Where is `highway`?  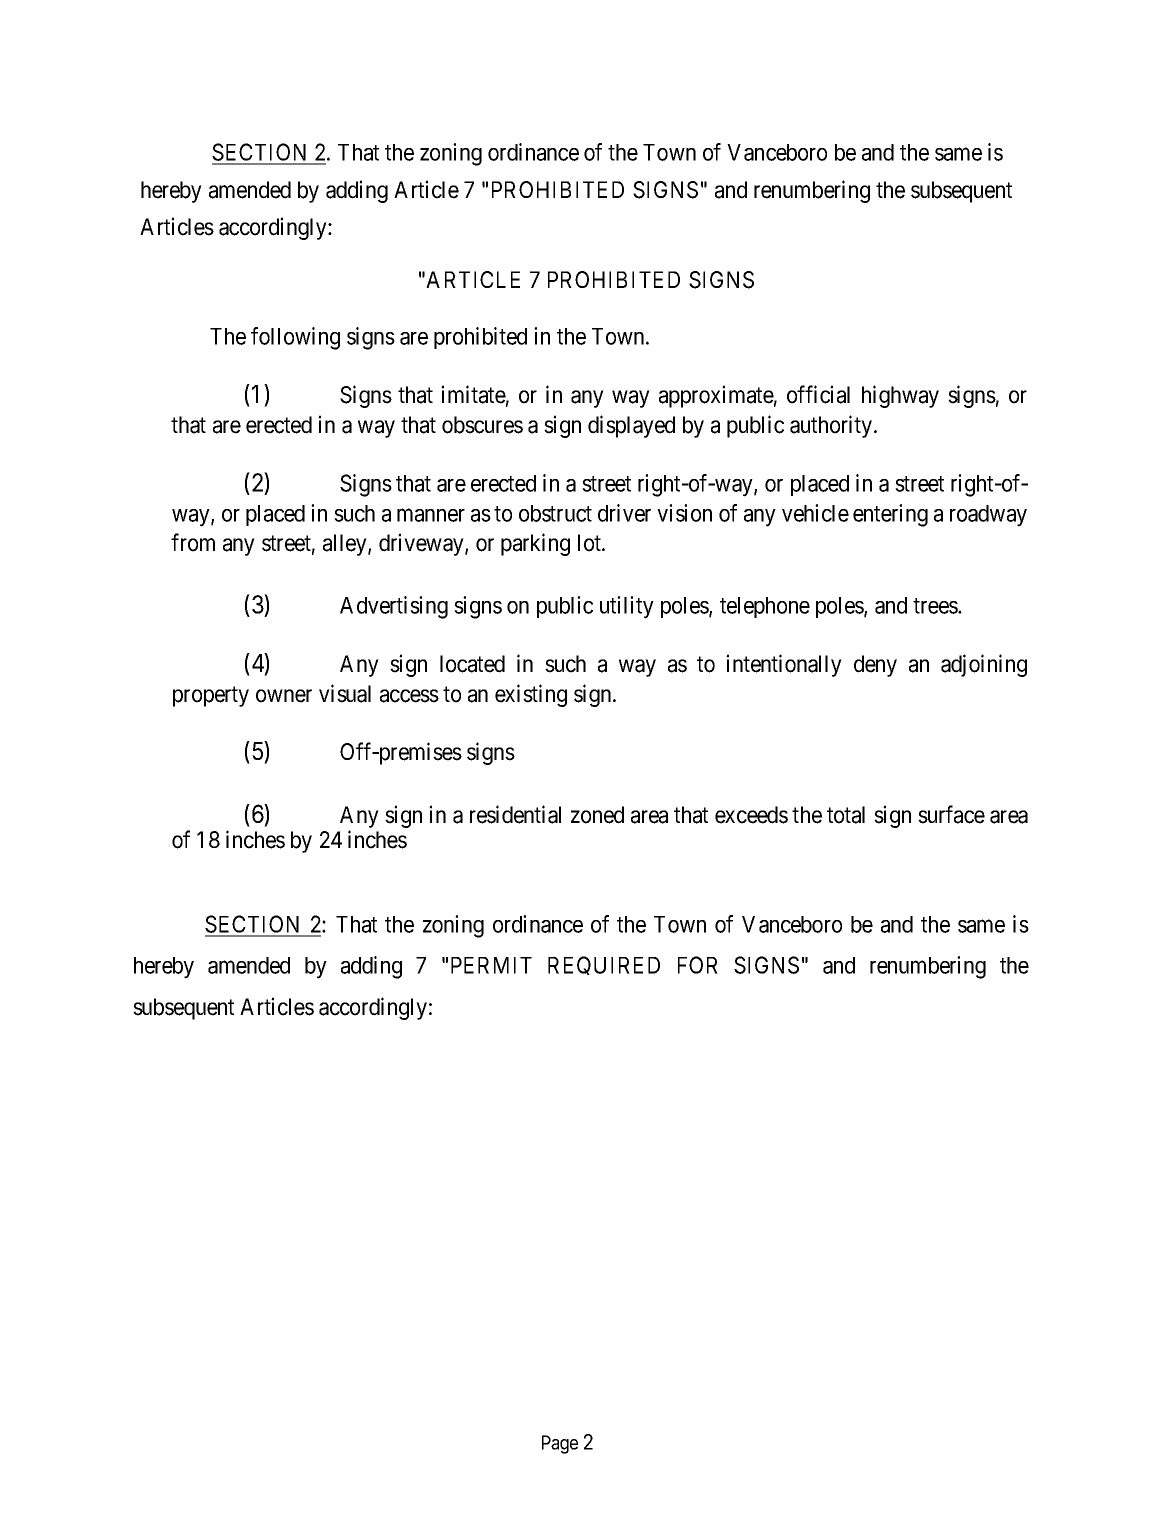
highway is located at coordinates (900, 396).
